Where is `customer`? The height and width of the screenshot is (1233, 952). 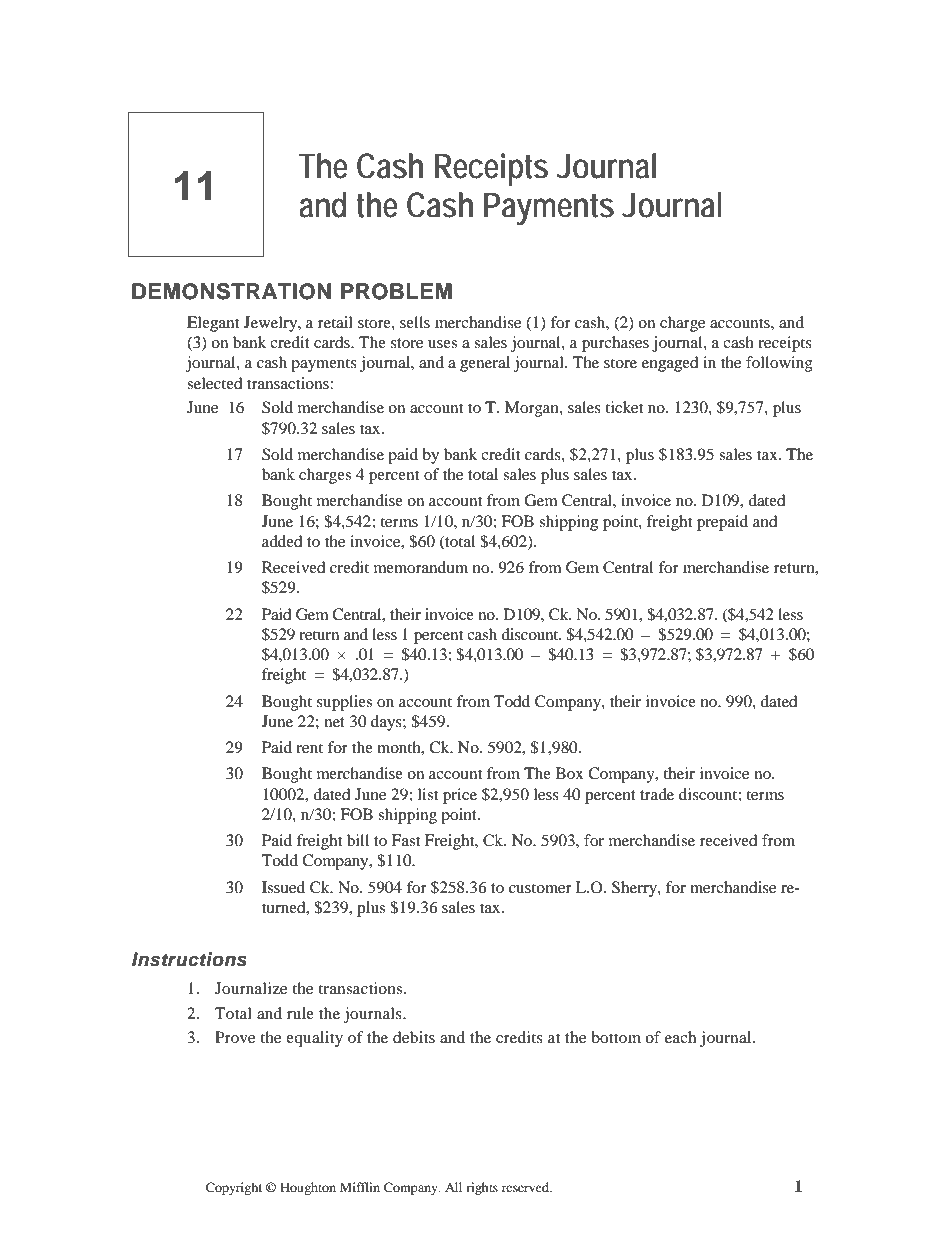 customer is located at coordinates (540, 888).
